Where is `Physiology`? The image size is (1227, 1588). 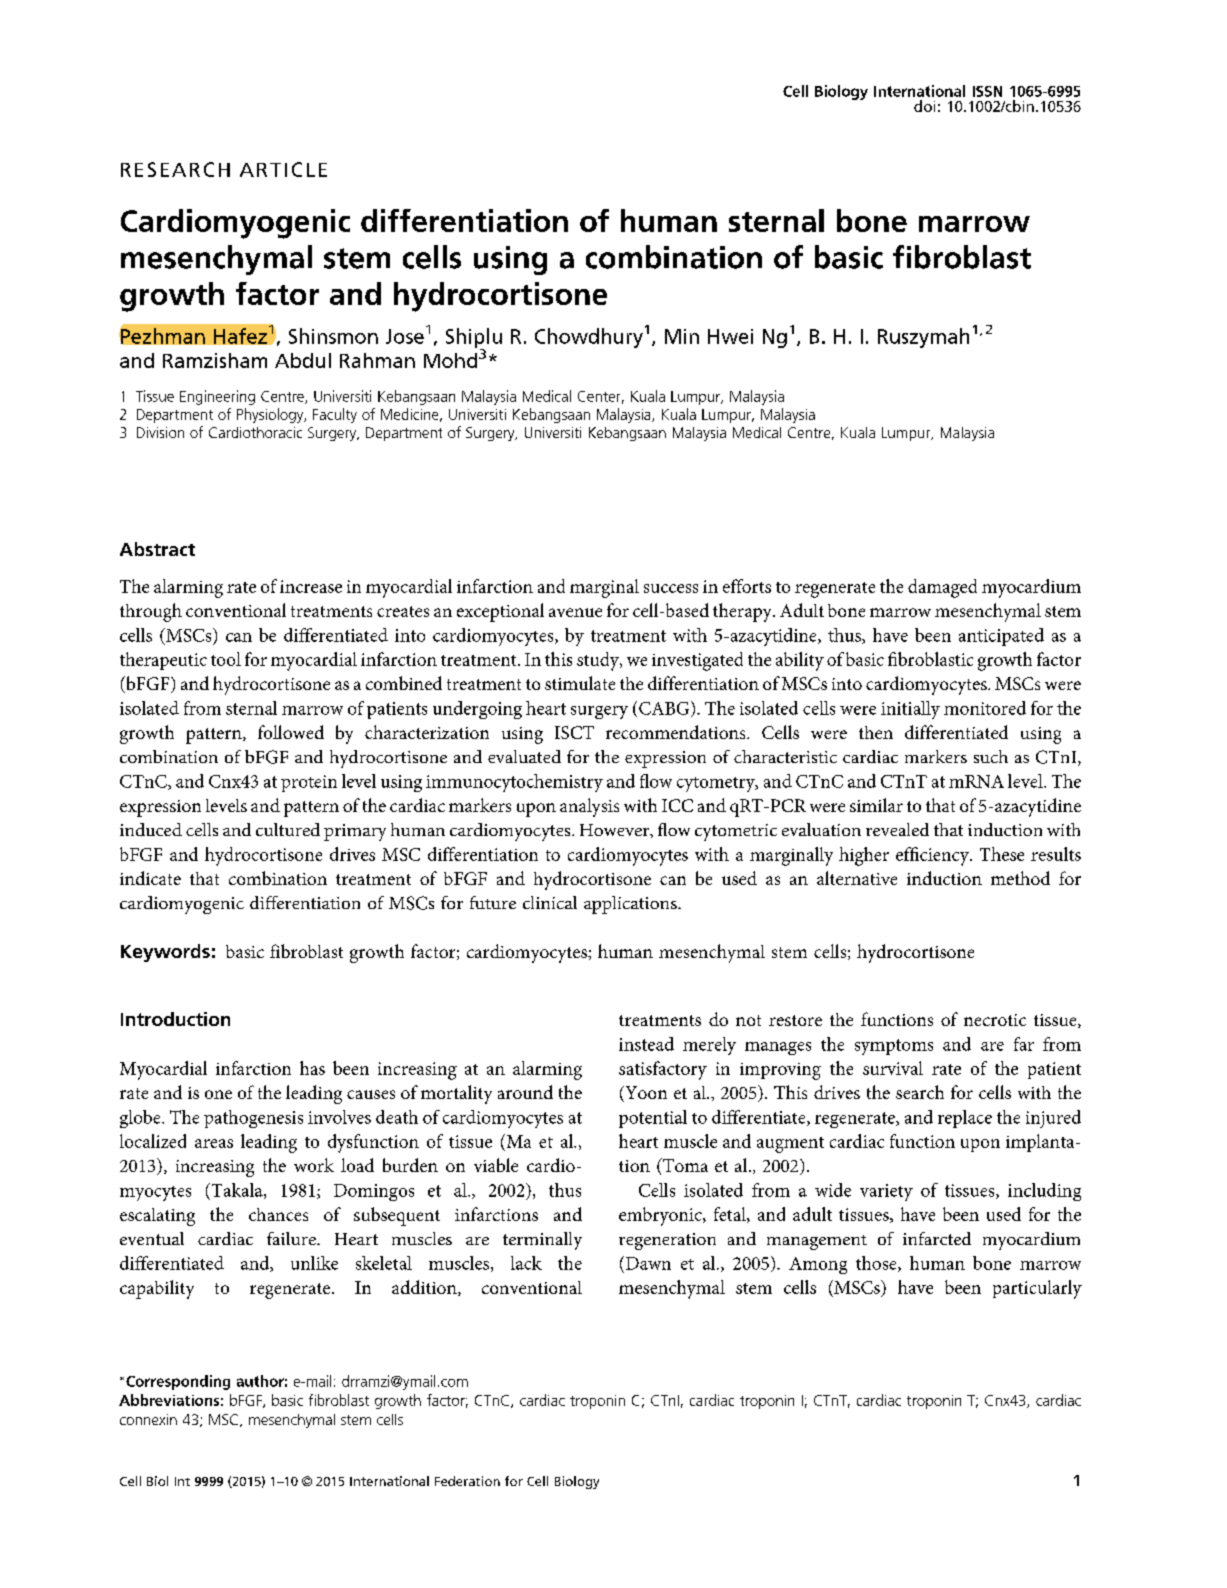 Physiology is located at coordinates (271, 415).
